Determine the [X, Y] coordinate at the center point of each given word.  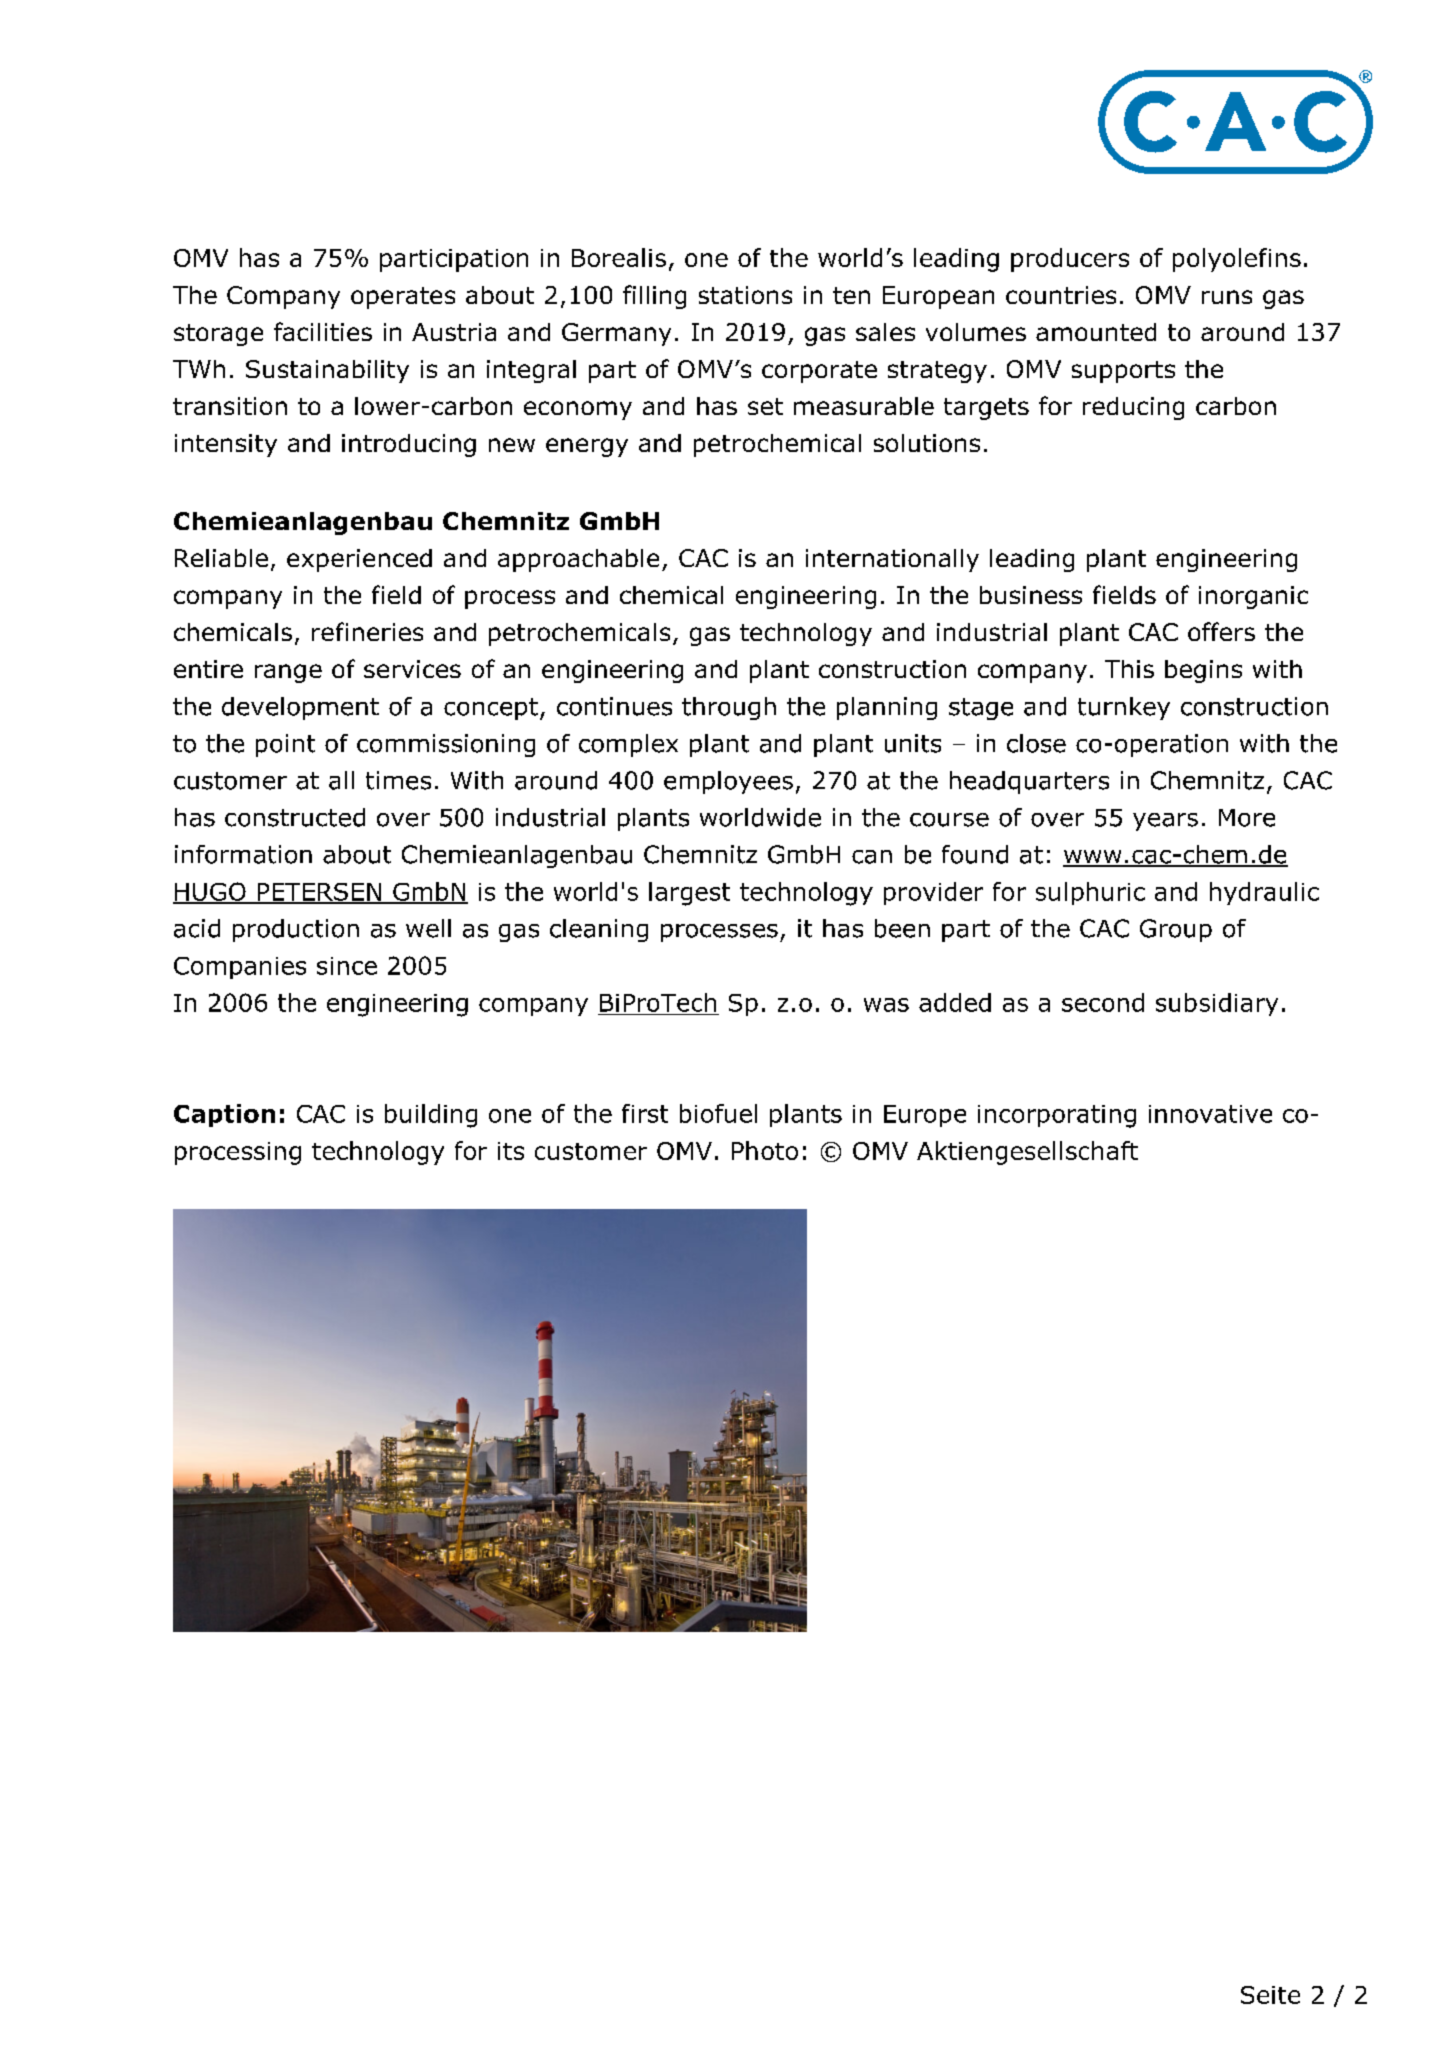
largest [689, 894]
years [1165, 822]
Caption [224, 1115]
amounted [1096, 332]
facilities [323, 331]
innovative [1210, 1114]
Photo [765, 1150]
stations [745, 295]
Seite [1270, 1995]
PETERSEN [319, 893]
